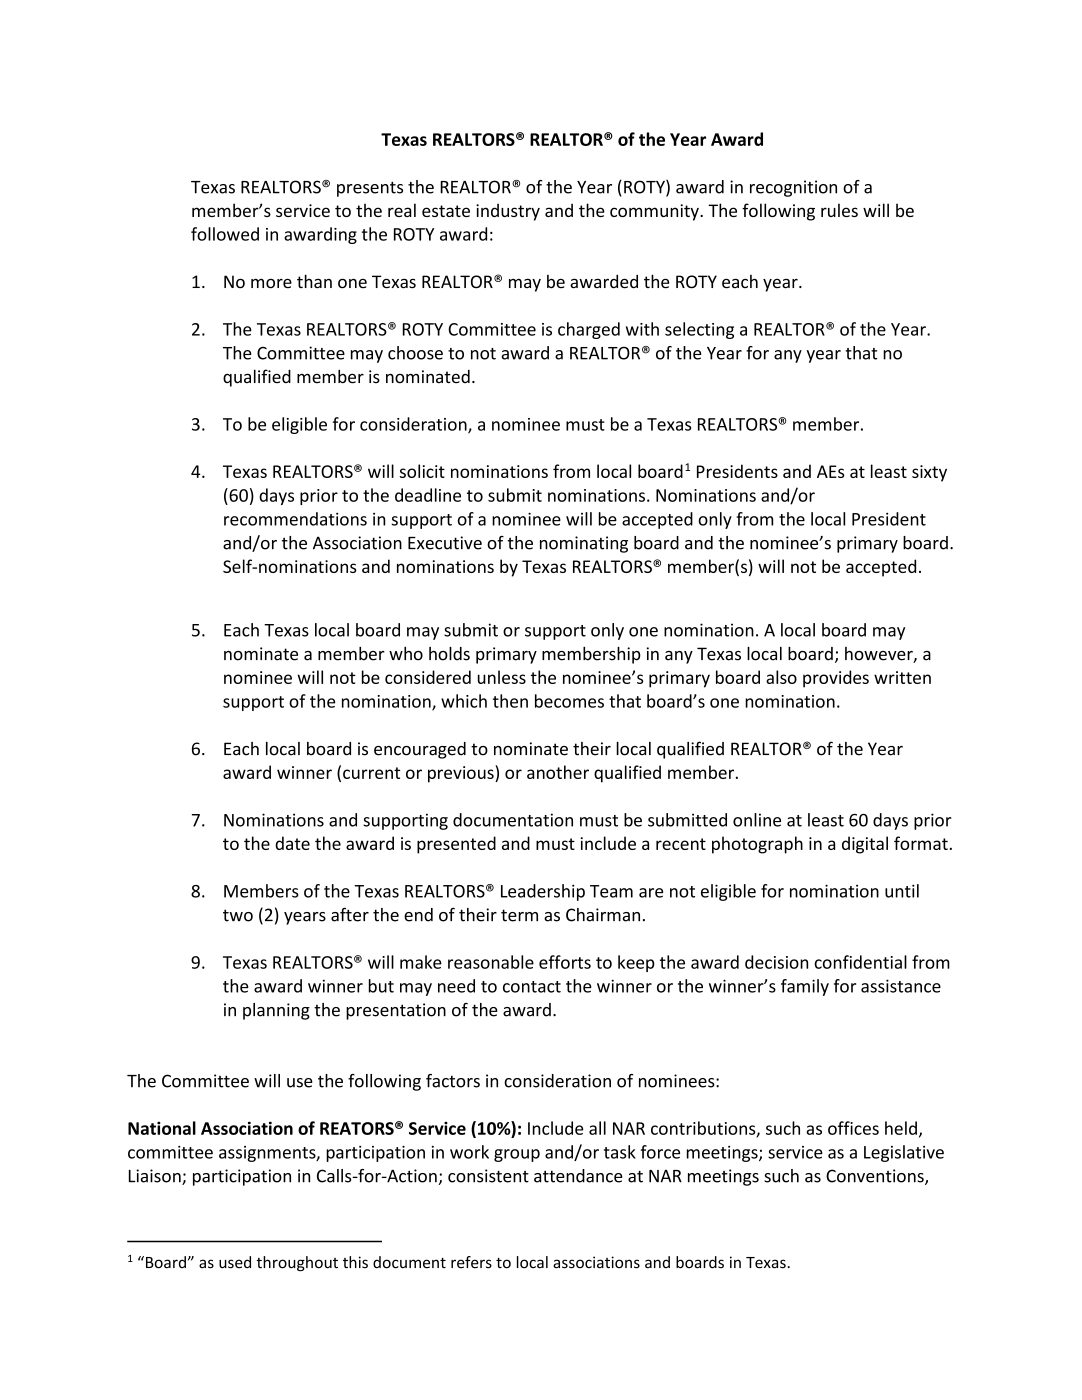  What do you see at coordinates (569, 701) in the page?
I see `becomes` at bounding box center [569, 701].
